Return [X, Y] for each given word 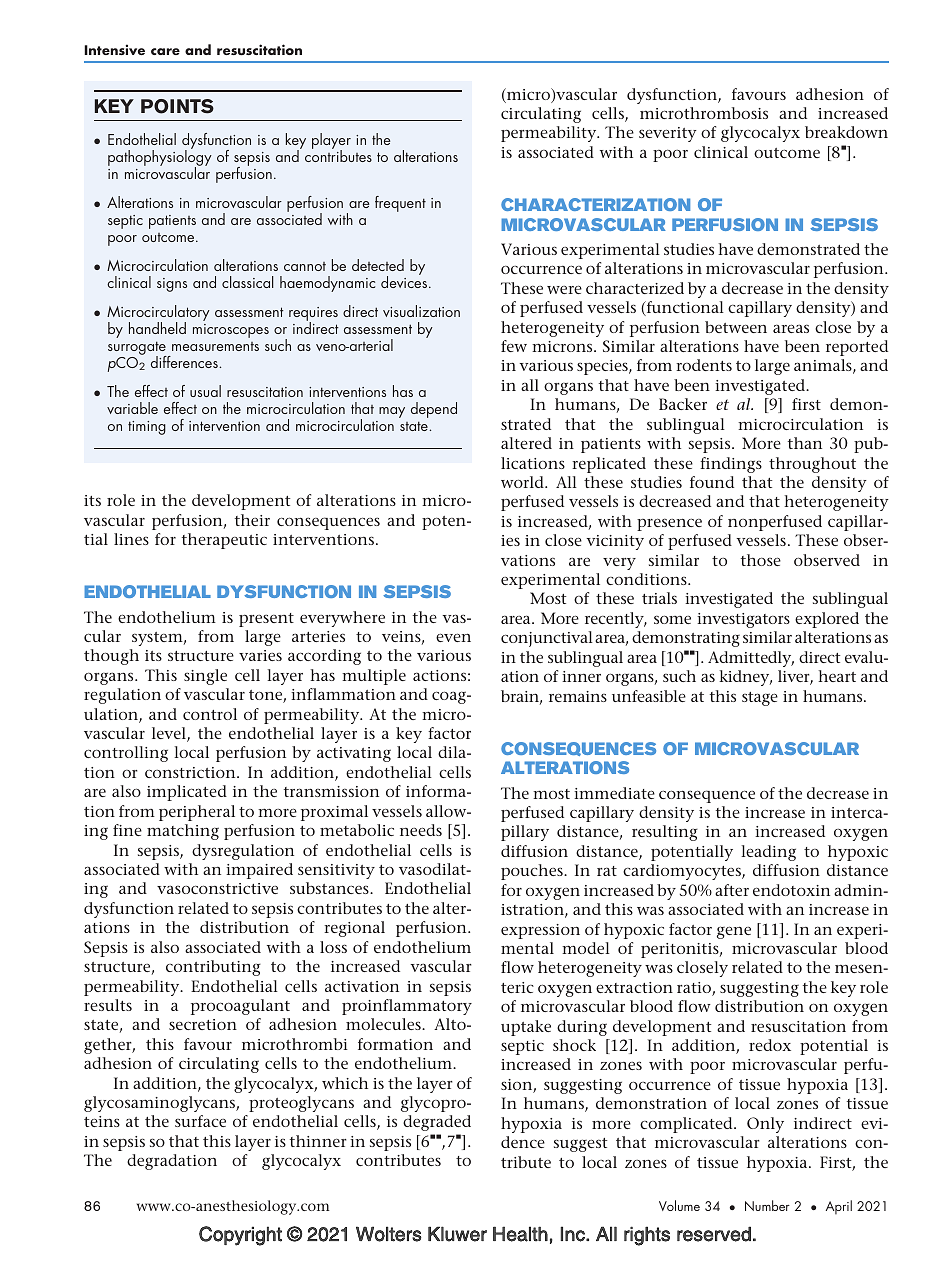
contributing [213, 968]
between [736, 327]
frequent [400, 204]
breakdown [846, 132]
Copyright [240, 1236]
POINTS [177, 106]
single [205, 677]
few [514, 346]
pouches [533, 872]
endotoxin [791, 890]
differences [184, 362]
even [453, 637]
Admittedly [751, 659]
